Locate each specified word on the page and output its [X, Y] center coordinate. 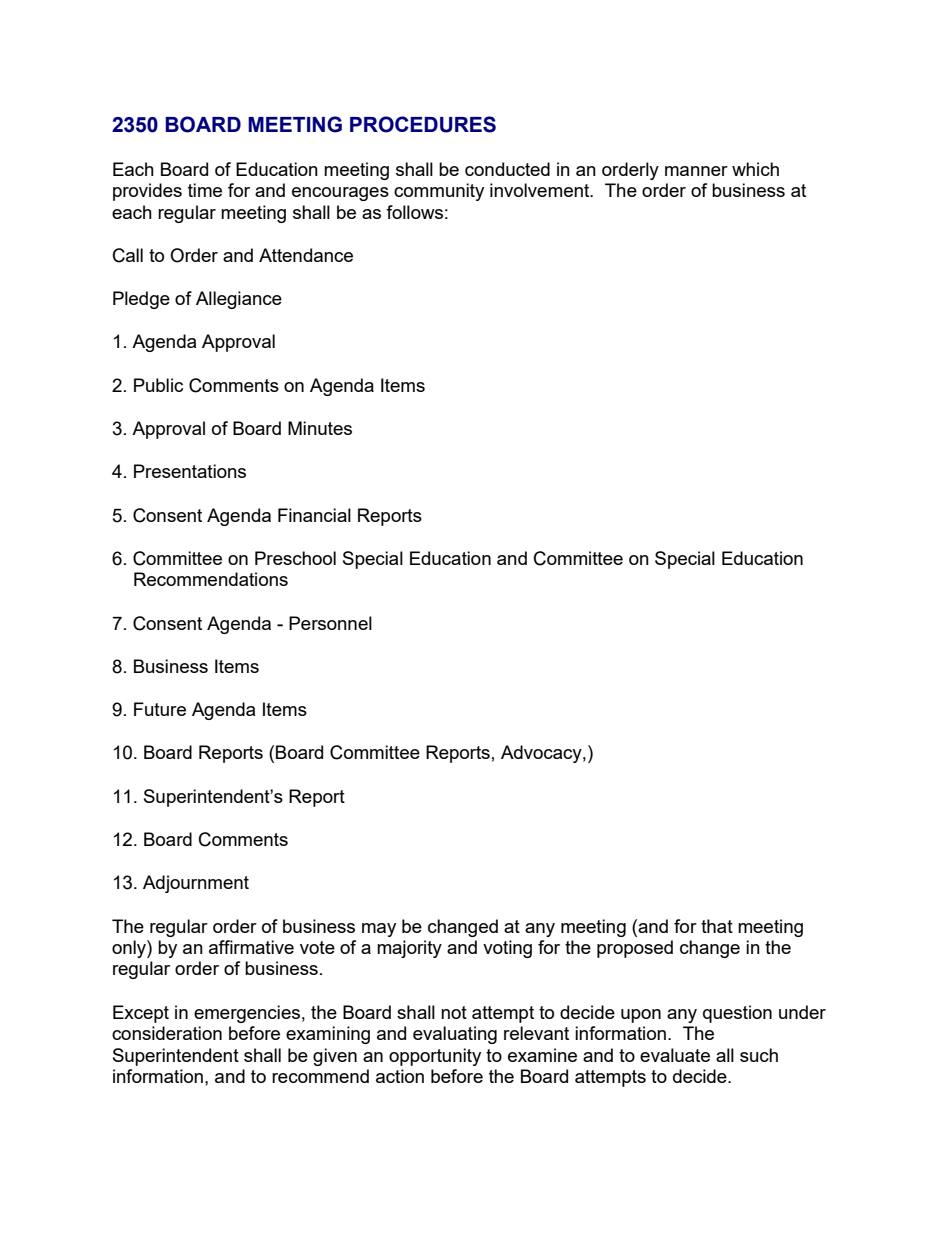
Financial [314, 515]
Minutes [320, 428]
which [755, 169]
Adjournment [196, 884]
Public [158, 385]
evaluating [455, 1035]
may [379, 930]
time [205, 190]
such [759, 1055]
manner [696, 171]
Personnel [330, 623]
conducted [507, 169]
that [717, 926]
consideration [167, 1033]
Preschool [295, 558]
